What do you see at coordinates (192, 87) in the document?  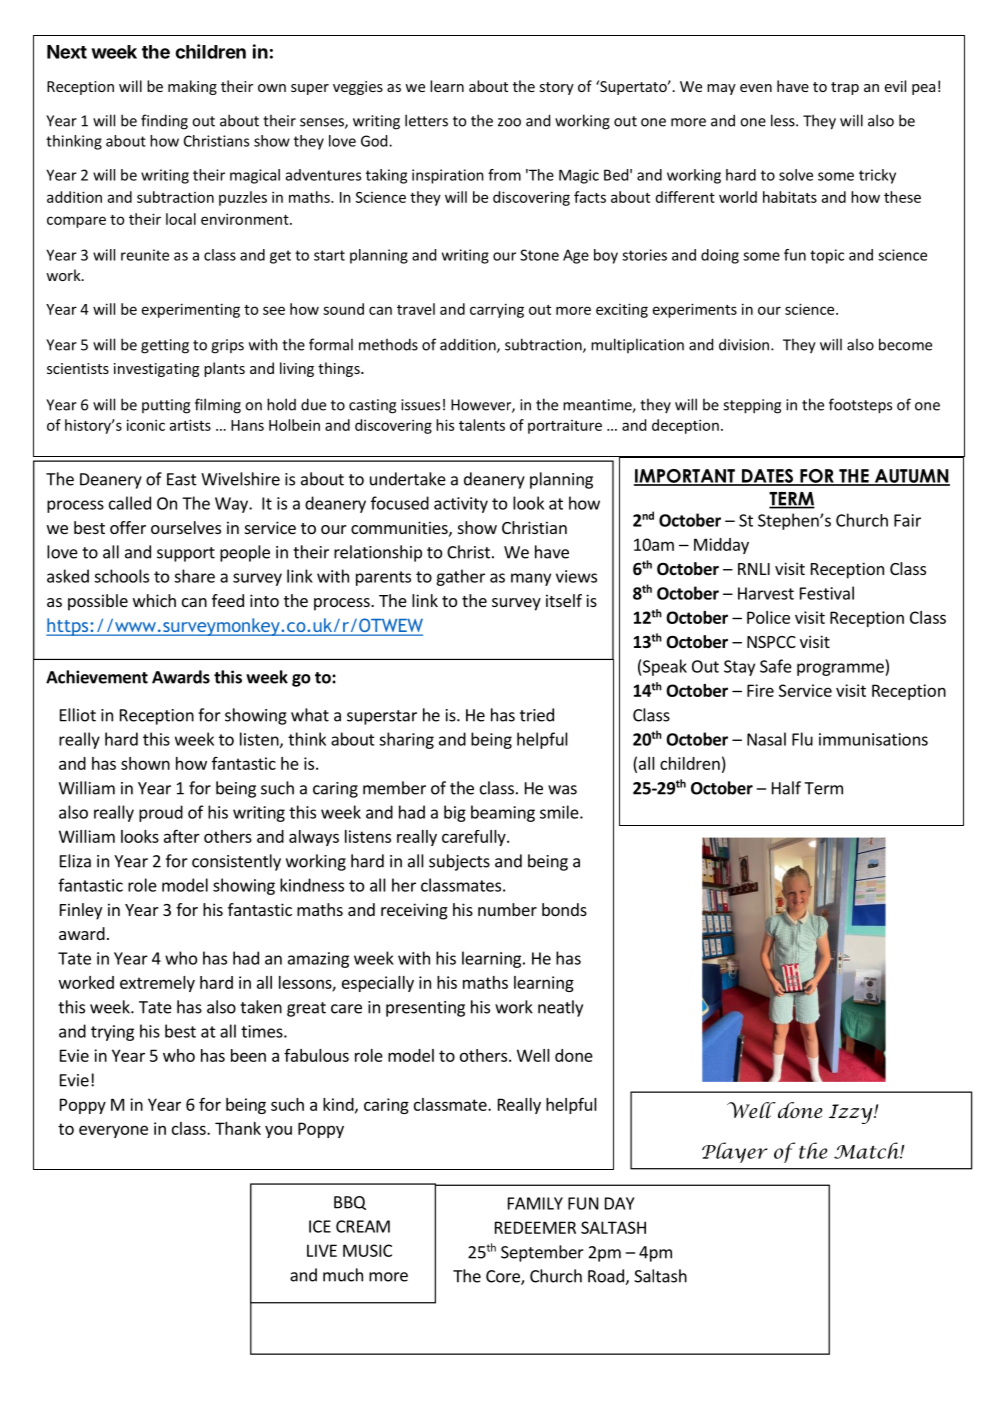 I see `making` at bounding box center [192, 87].
